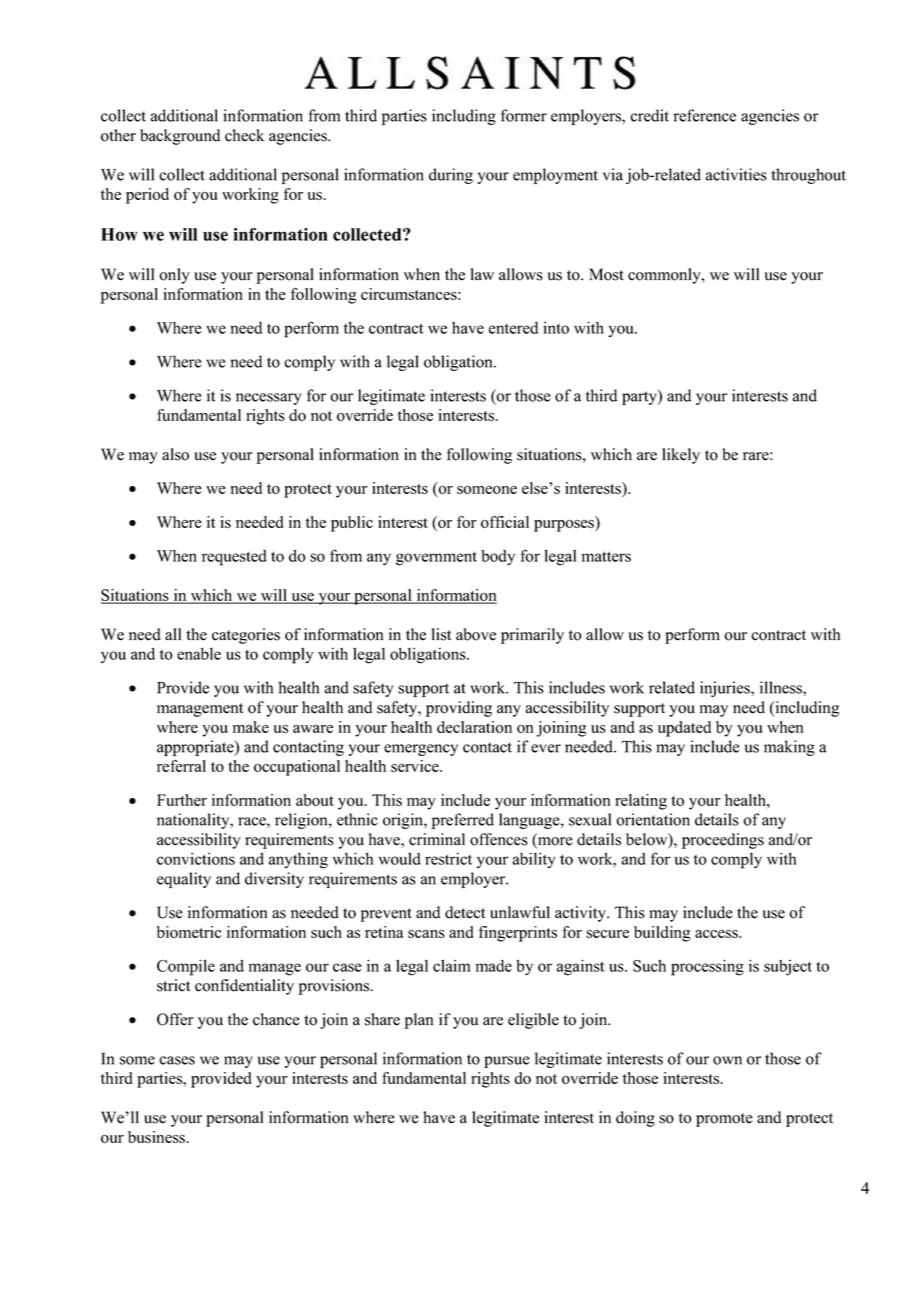 The width and height of the page is (924, 1308). What do you see at coordinates (199, 653) in the page?
I see `enable` at bounding box center [199, 653].
